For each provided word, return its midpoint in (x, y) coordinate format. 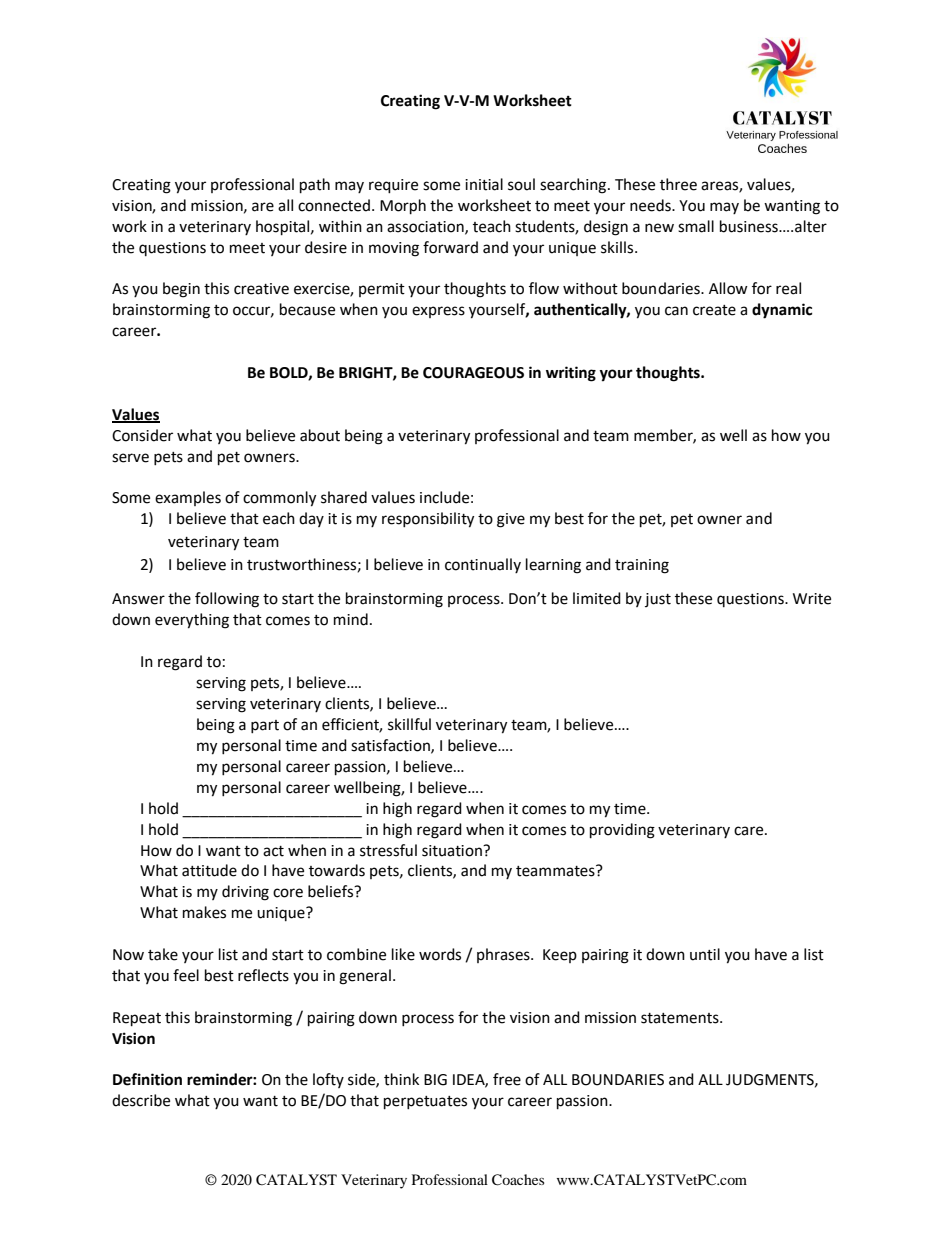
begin (181, 290)
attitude (209, 870)
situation (453, 851)
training (642, 566)
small (696, 226)
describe (141, 1100)
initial (484, 184)
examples (188, 498)
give (511, 520)
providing (622, 831)
